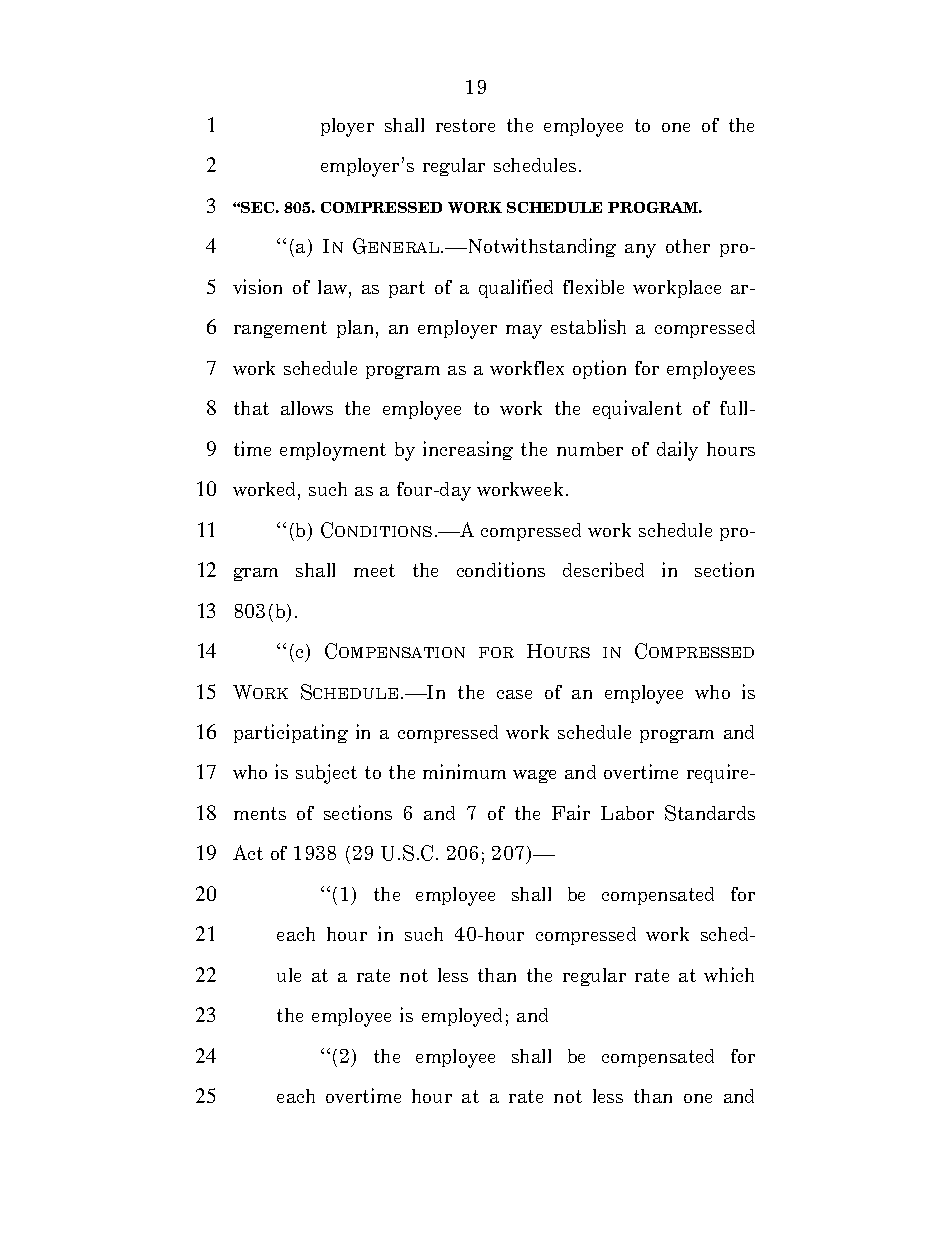 This document has width=952, height=1233. I want to click on allows, so click(307, 408).
